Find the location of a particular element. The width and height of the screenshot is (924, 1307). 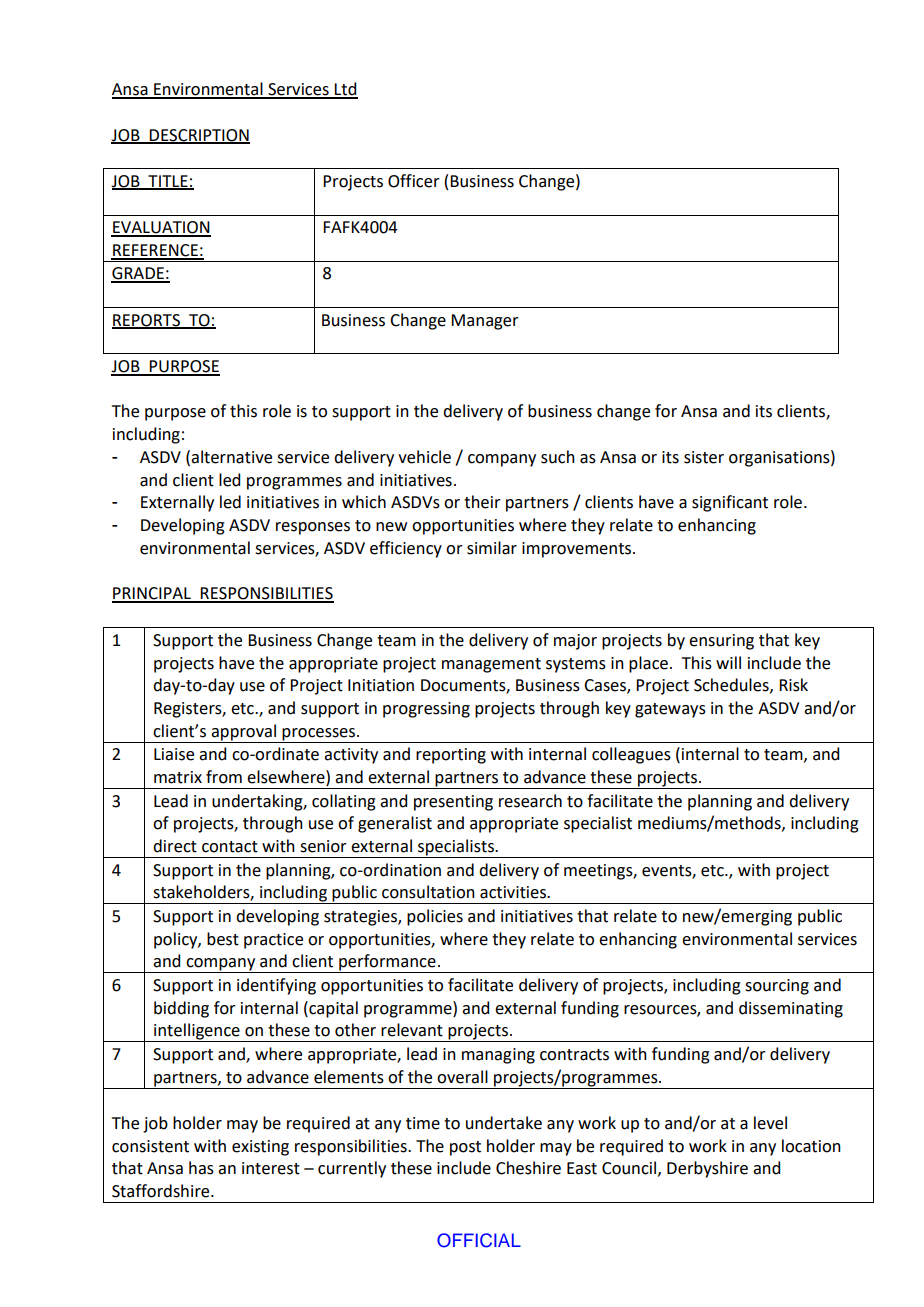

DESCRIPTION is located at coordinates (199, 136).
